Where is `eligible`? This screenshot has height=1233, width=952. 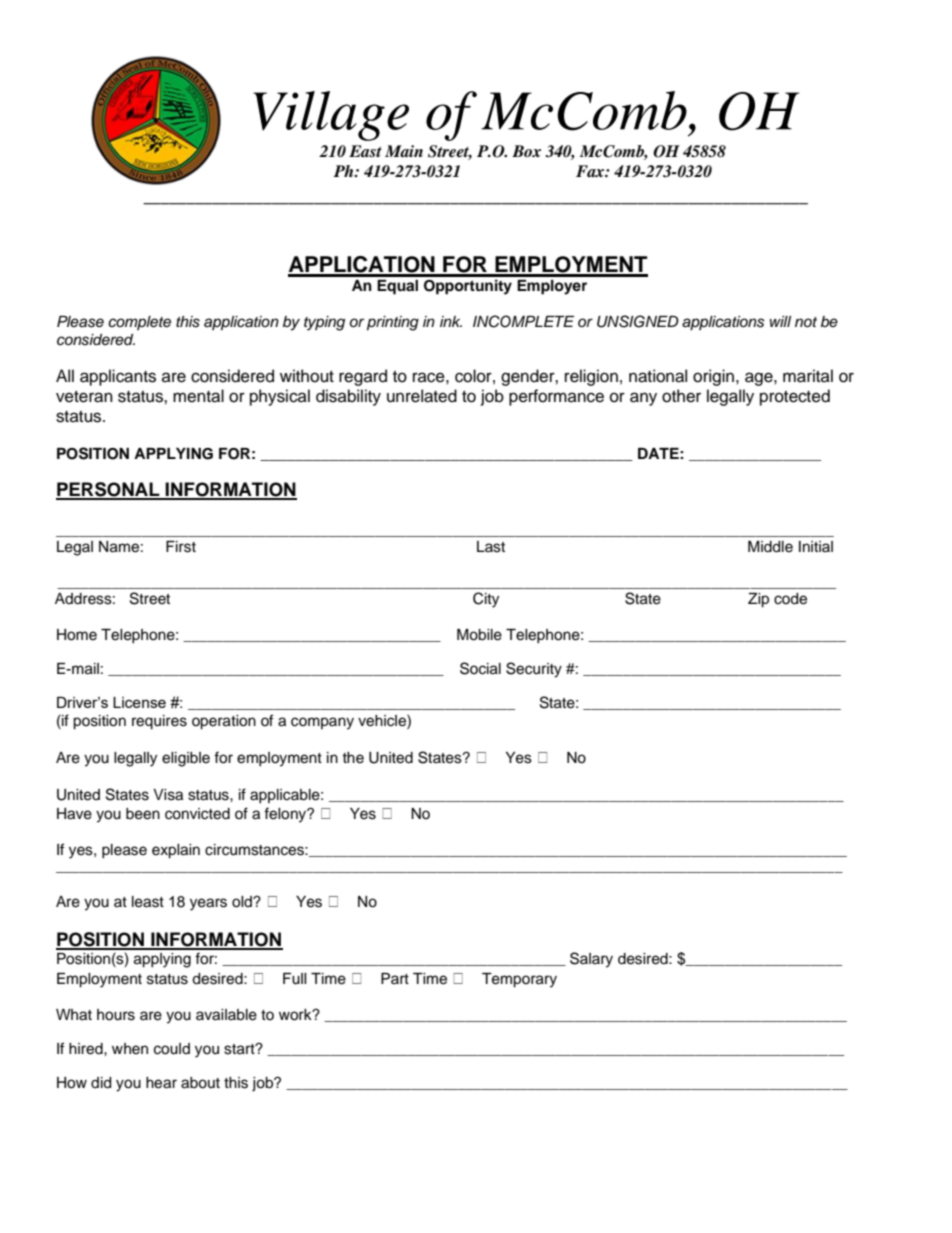
eligible is located at coordinates (186, 759).
